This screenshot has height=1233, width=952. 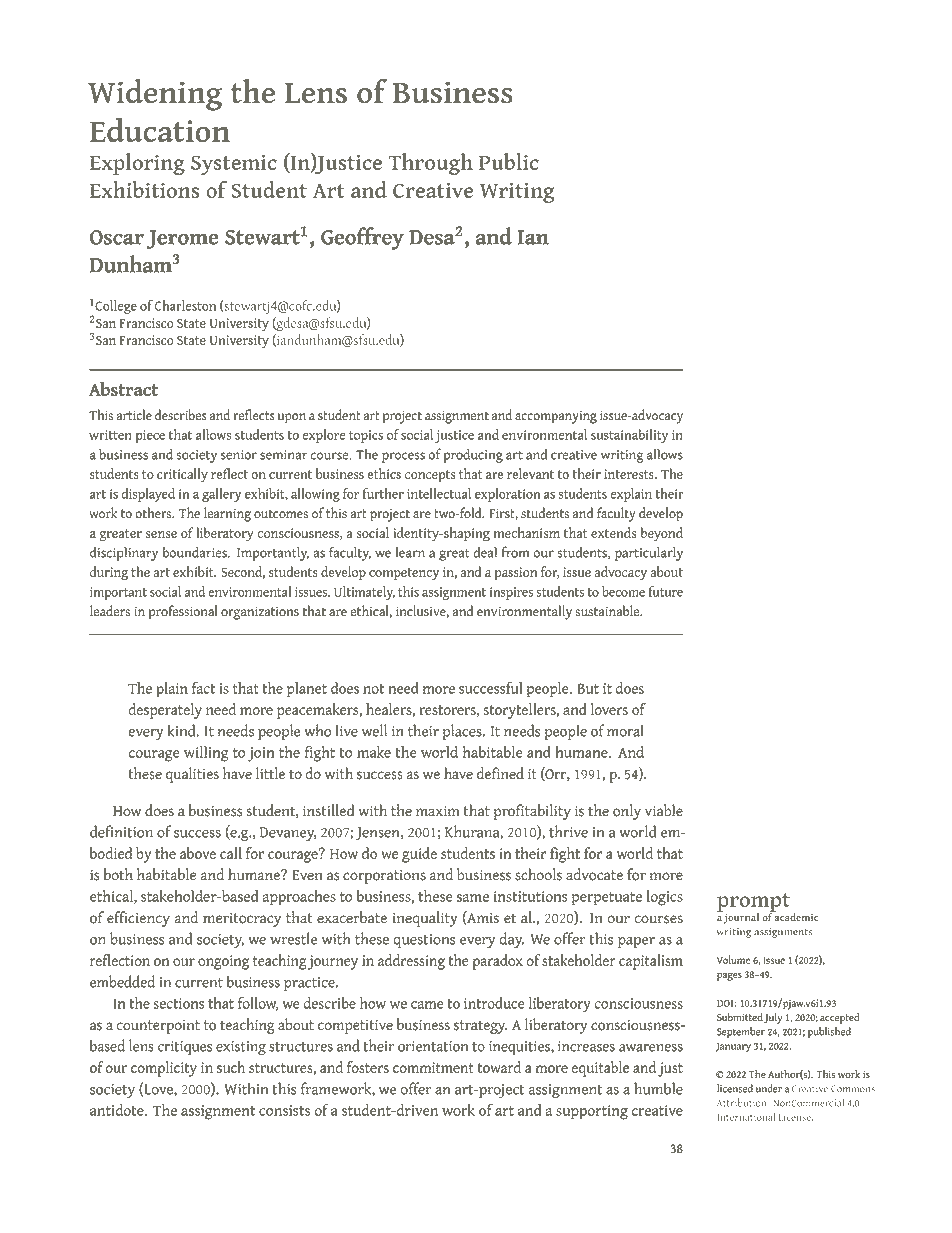 What do you see at coordinates (164, 1069) in the screenshot?
I see `complicity` at bounding box center [164, 1069].
